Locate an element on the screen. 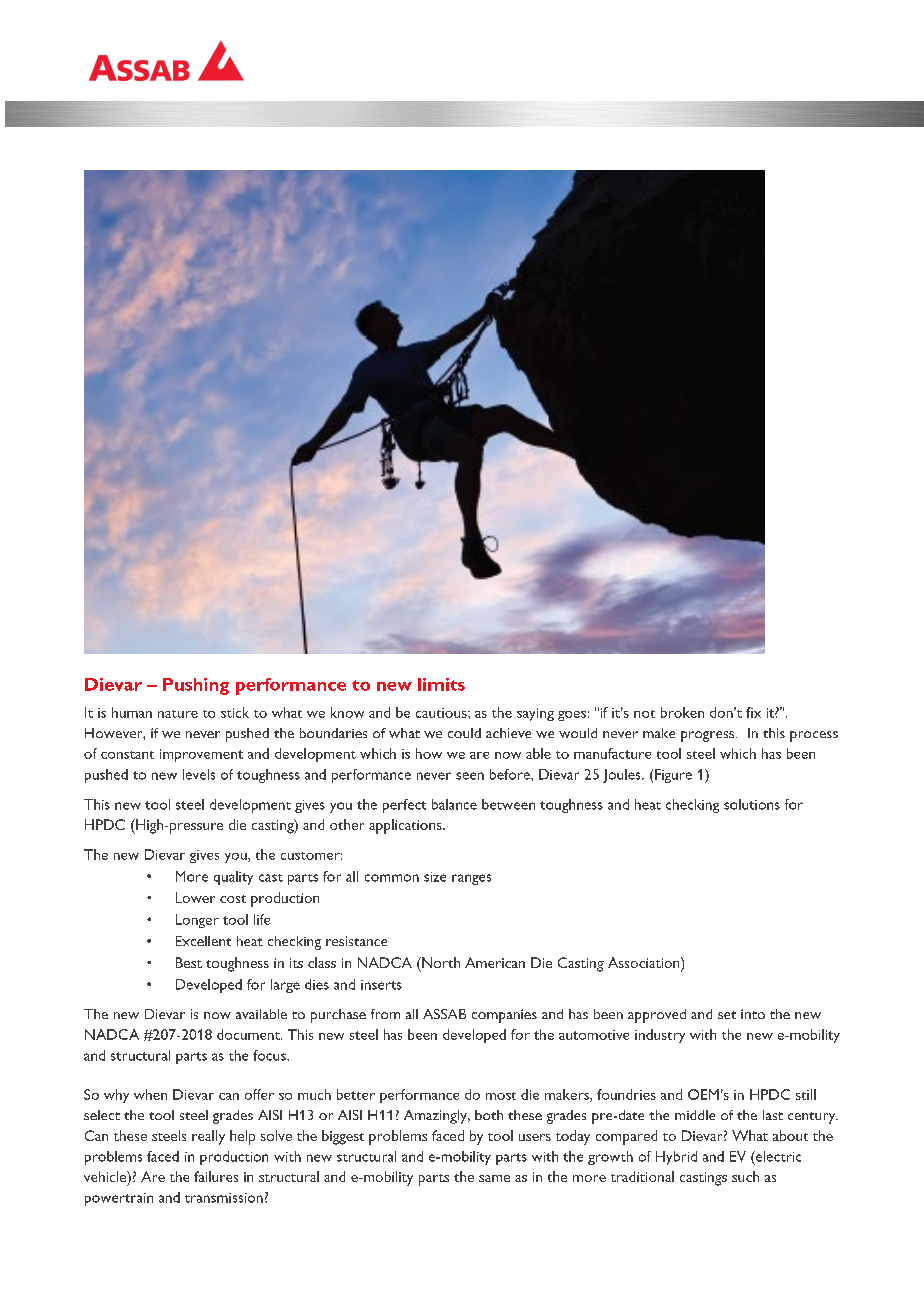 This screenshot has height=1309, width=924. same is located at coordinates (494, 1178).
